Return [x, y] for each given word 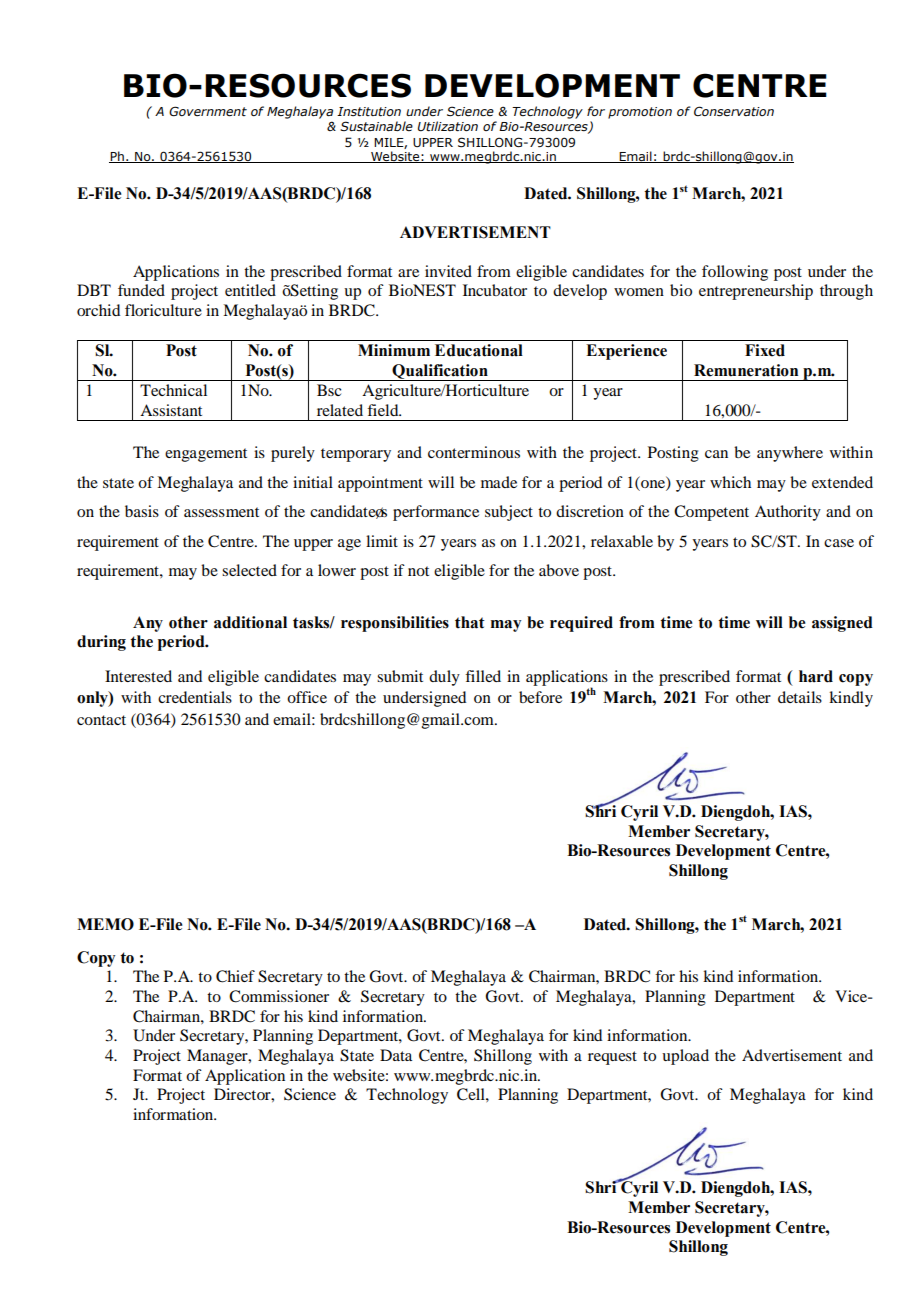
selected [249, 570]
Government [208, 111]
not [418, 571]
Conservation [734, 111]
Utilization [448, 126]
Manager [218, 1057]
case [839, 543]
